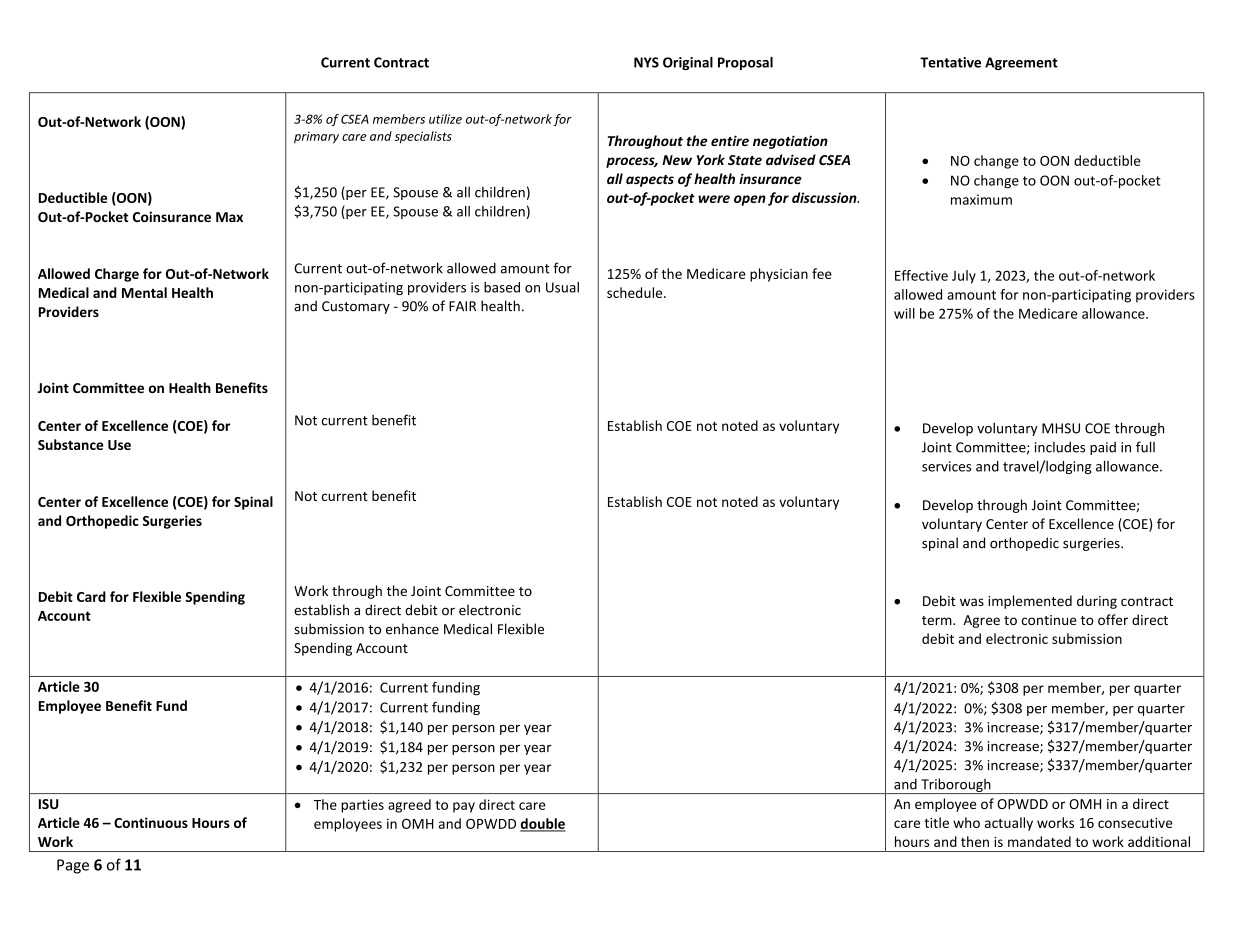 The image size is (1233, 952). Describe the element at coordinates (950, 62) in the screenshot. I see `Tentative` at that location.
